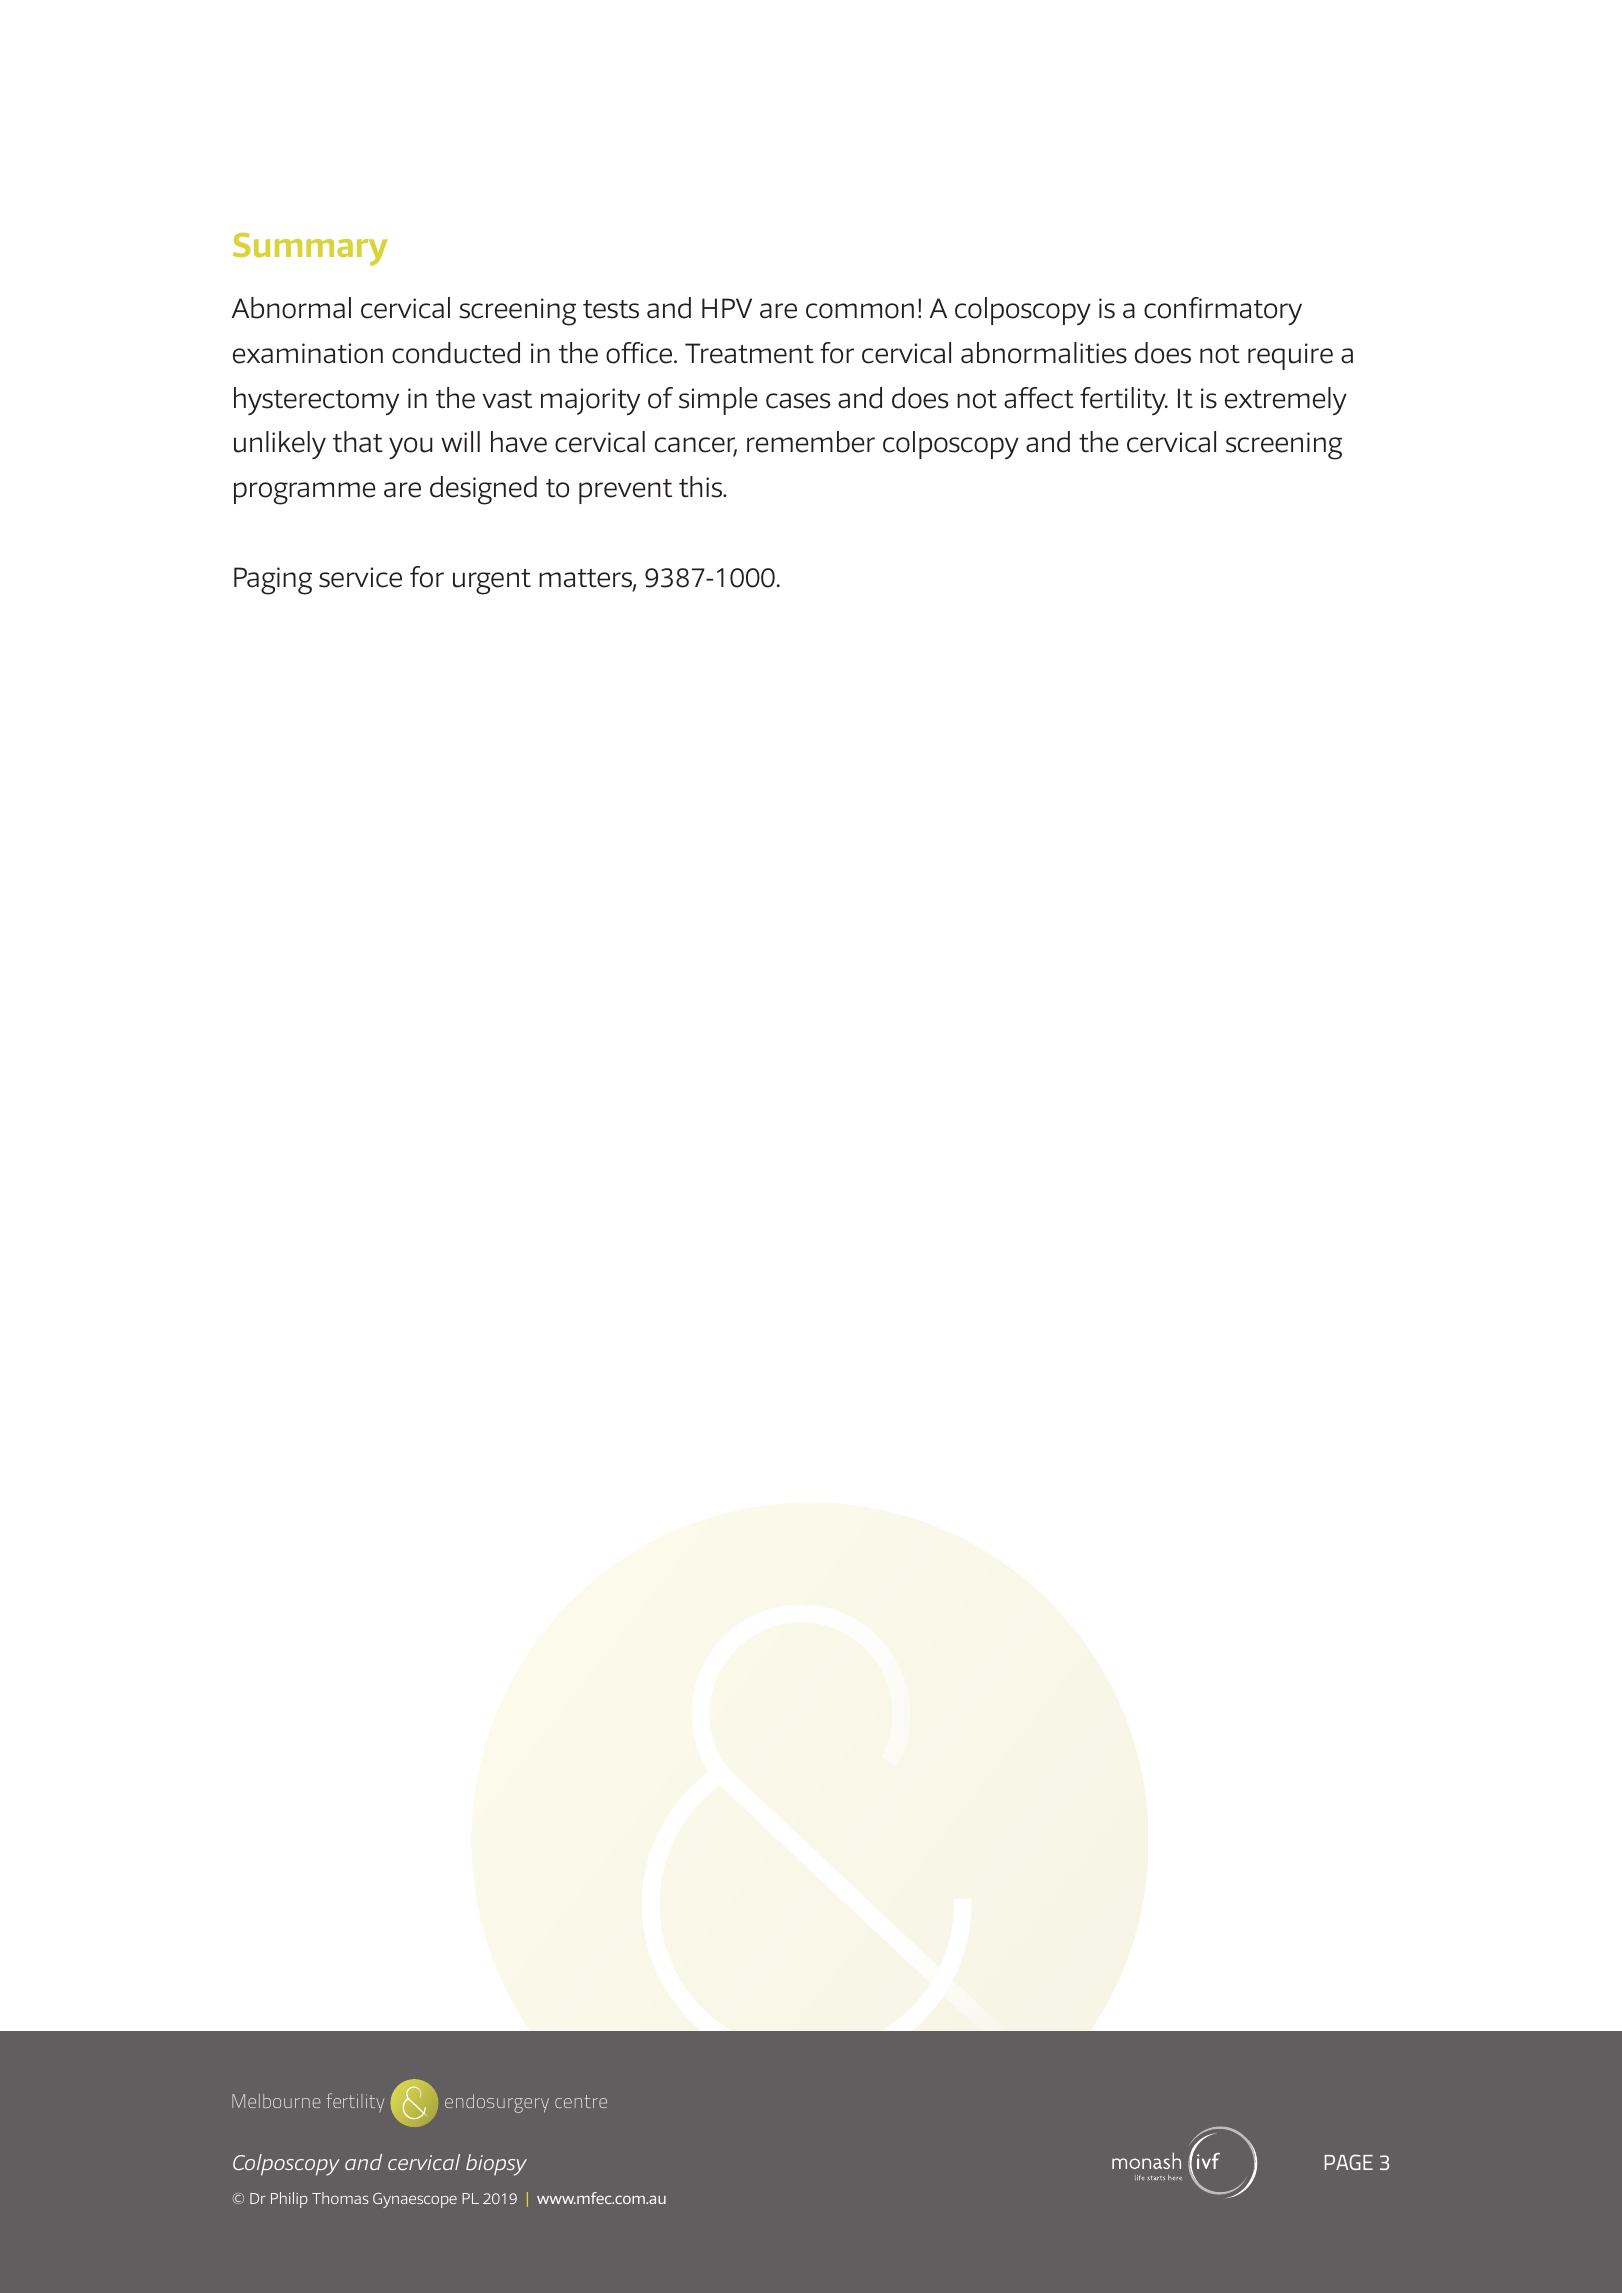 The image size is (1622, 2293). What do you see at coordinates (1286, 401) in the screenshot?
I see `extremely` at bounding box center [1286, 401].
